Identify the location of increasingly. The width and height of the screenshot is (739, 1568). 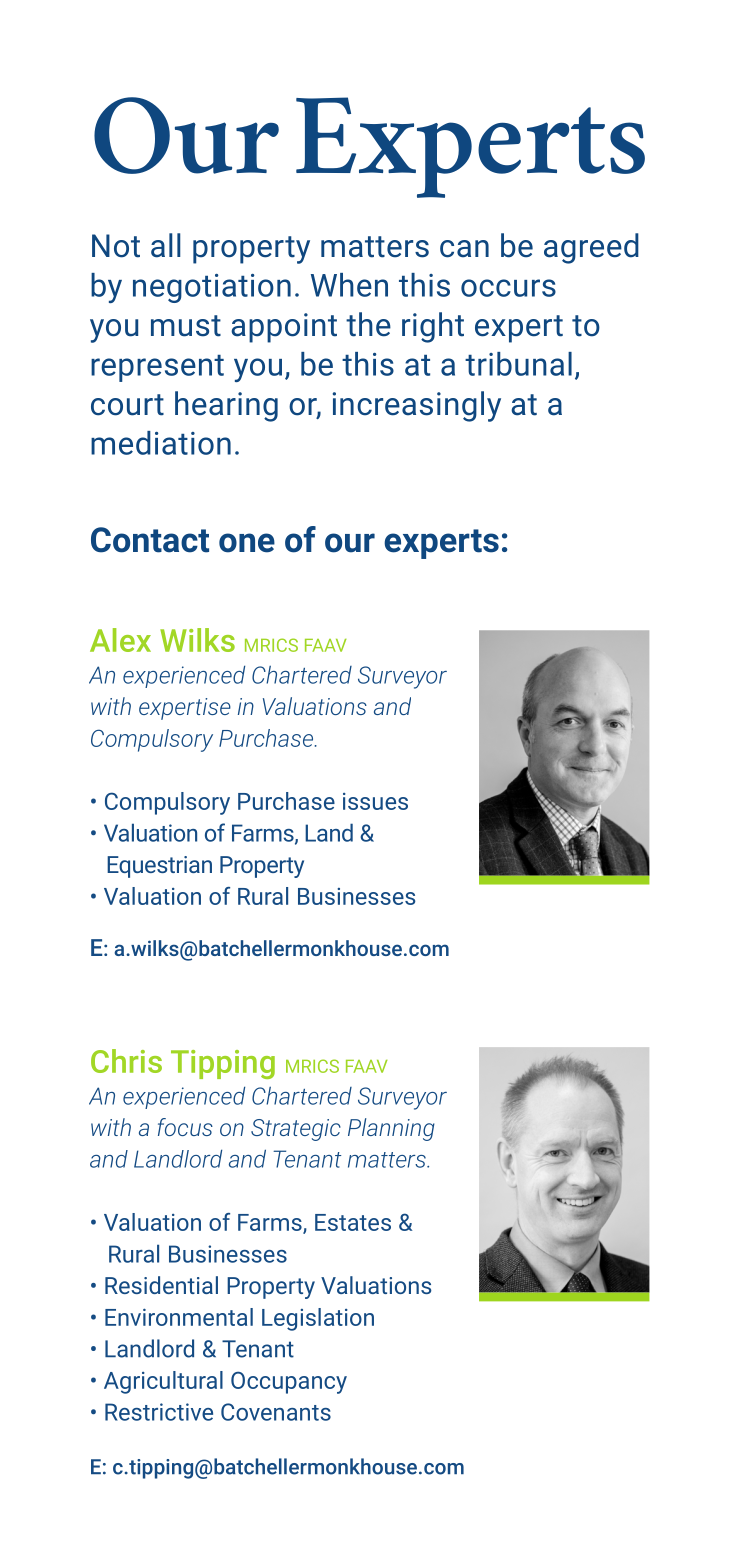
(417, 406).
